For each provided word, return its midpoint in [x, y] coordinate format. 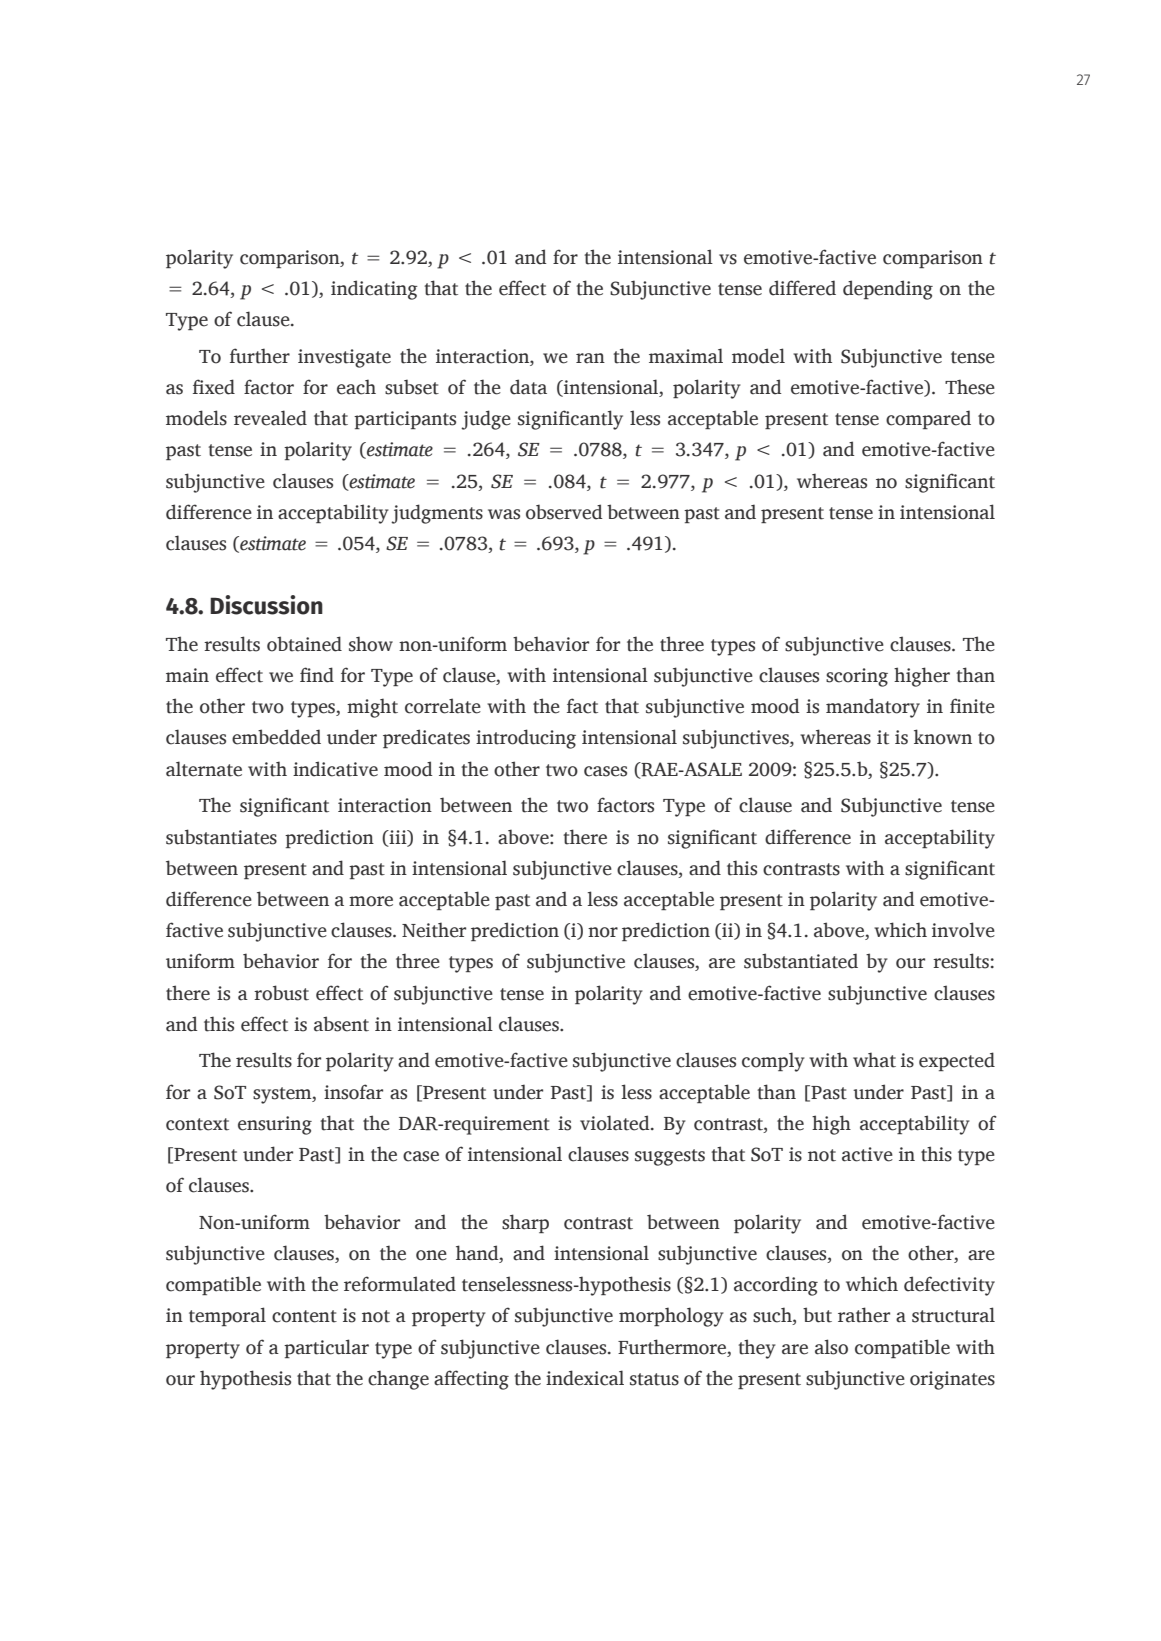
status [654, 1379]
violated [616, 1123]
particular [326, 1348]
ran [590, 358]
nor [603, 932]
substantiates [221, 837]
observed [564, 512]
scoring [857, 677]
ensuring [275, 1125]
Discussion [266, 605]
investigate [344, 358]
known [943, 737]
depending [888, 290]
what [874, 1060]
